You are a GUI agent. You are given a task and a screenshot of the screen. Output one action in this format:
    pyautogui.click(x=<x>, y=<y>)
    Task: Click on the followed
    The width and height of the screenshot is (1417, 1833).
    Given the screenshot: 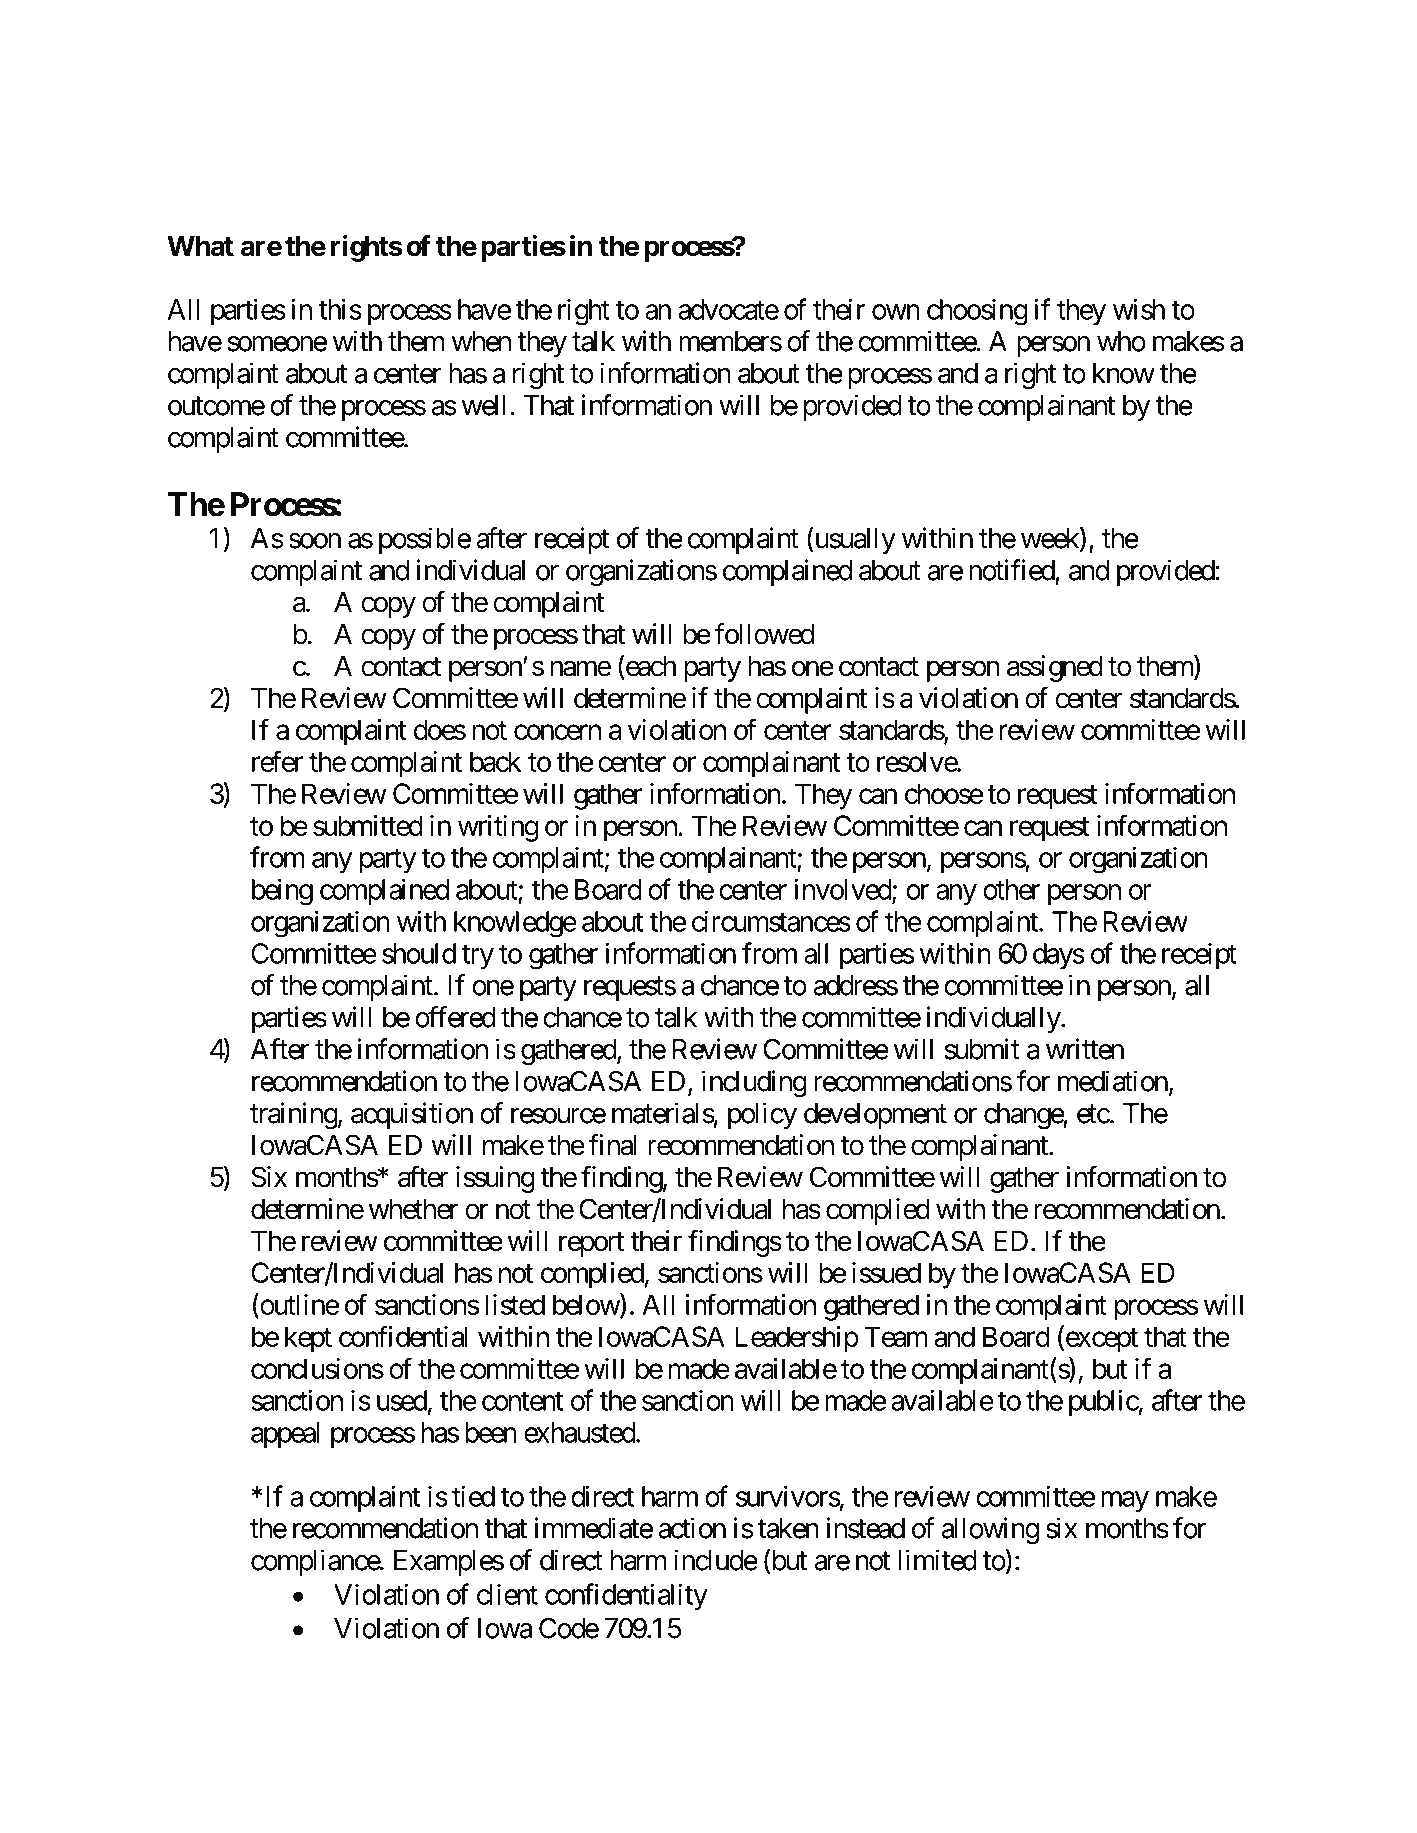 What is the action you would take?
    pyautogui.click(x=764, y=634)
